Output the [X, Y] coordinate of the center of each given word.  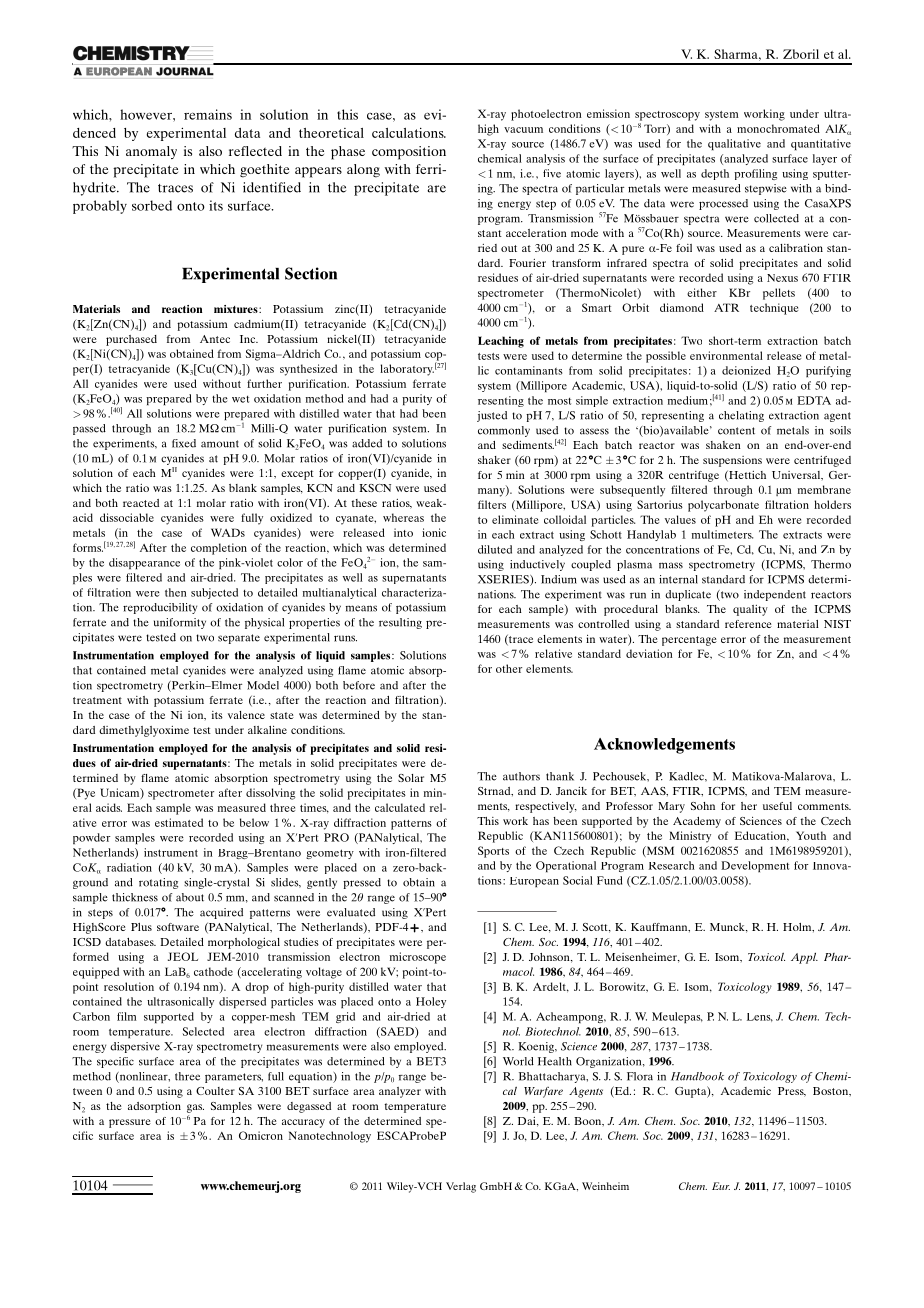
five [552, 173]
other [509, 668]
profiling [755, 174]
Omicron [261, 1135]
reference [748, 624]
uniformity [180, 623]
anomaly [151, 152]
